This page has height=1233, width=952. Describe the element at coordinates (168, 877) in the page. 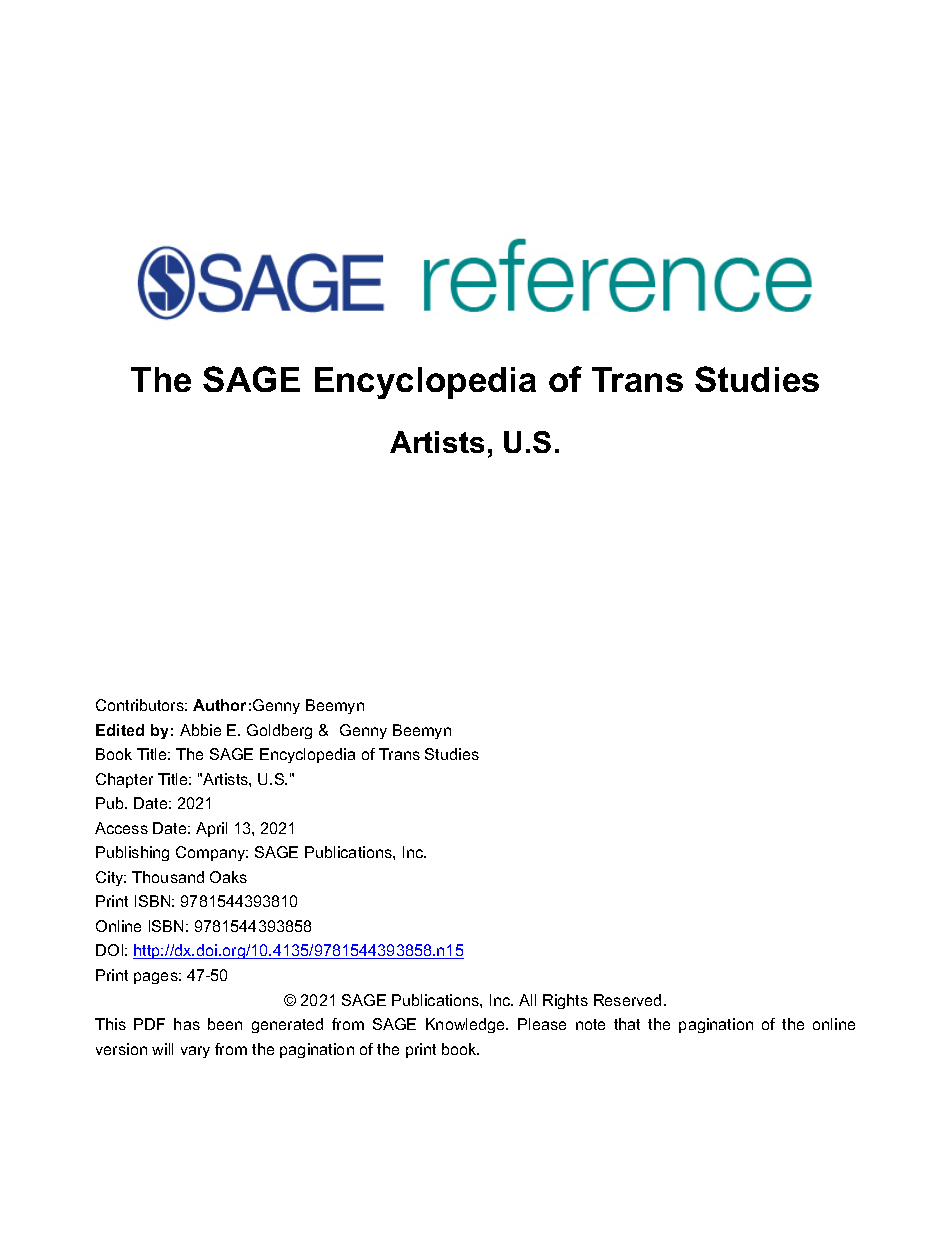

I see `Thousand` at that location.
